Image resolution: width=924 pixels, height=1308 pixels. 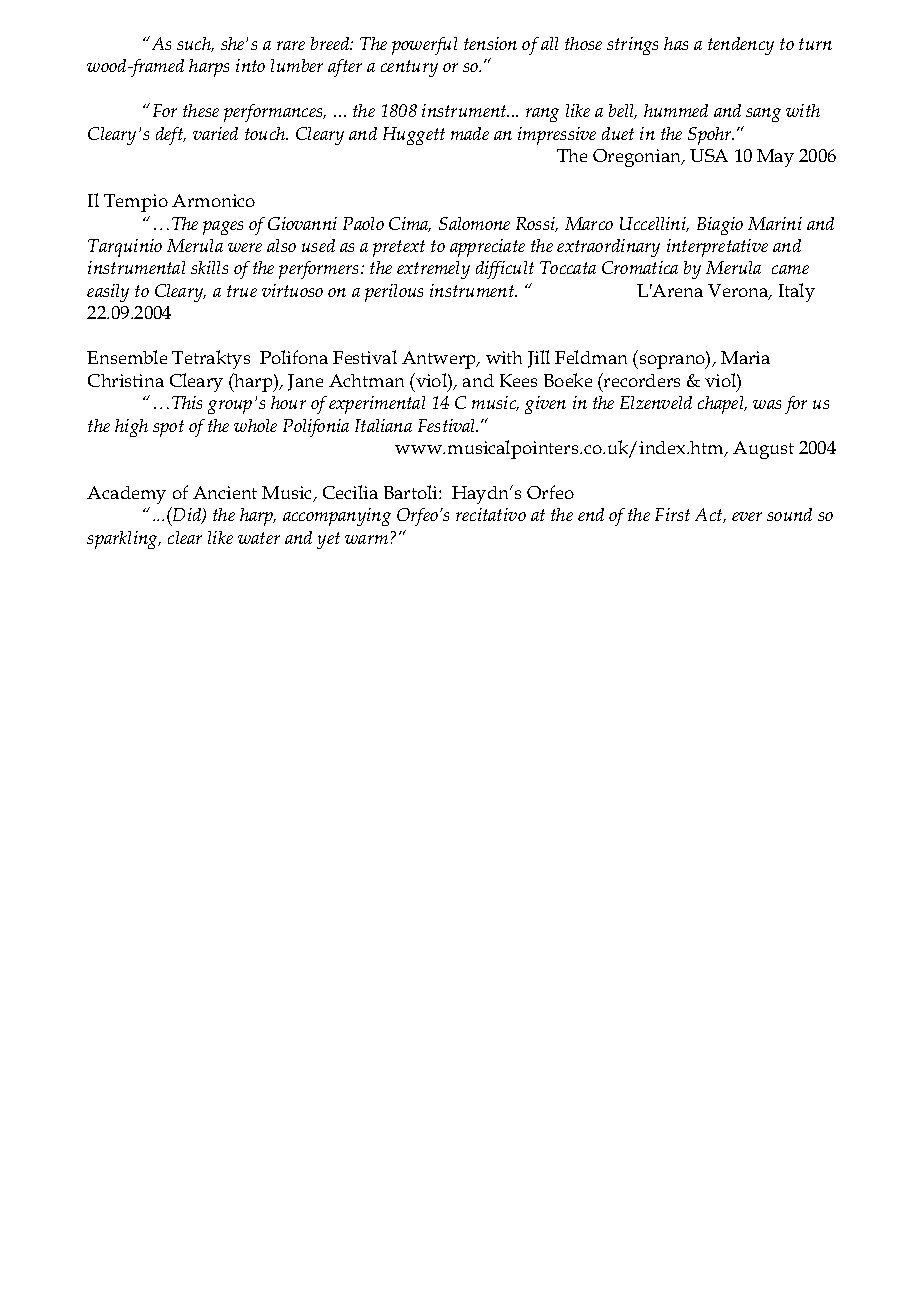 I want to click on water, so click(x=259, y=538).
